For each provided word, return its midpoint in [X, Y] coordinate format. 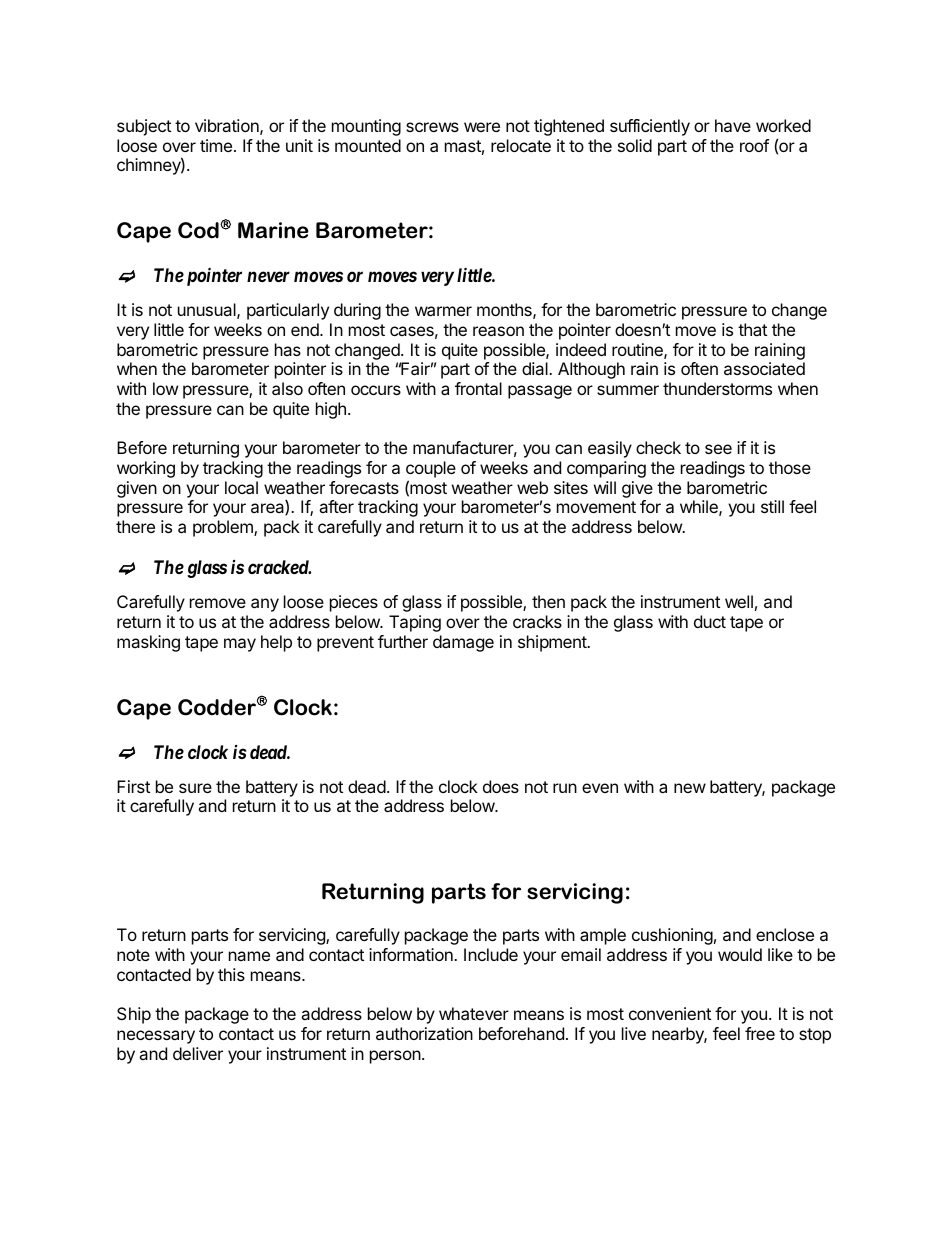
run [565, 788]
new [690, 788]
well [739, 601]
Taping [415, 623]
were [482, 127]
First [133, 786]
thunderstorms [717, 388]
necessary [156, 1037]
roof [754, 145]
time [216, 145]
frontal [478, 388]
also [287, 388]
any [265, 605]
